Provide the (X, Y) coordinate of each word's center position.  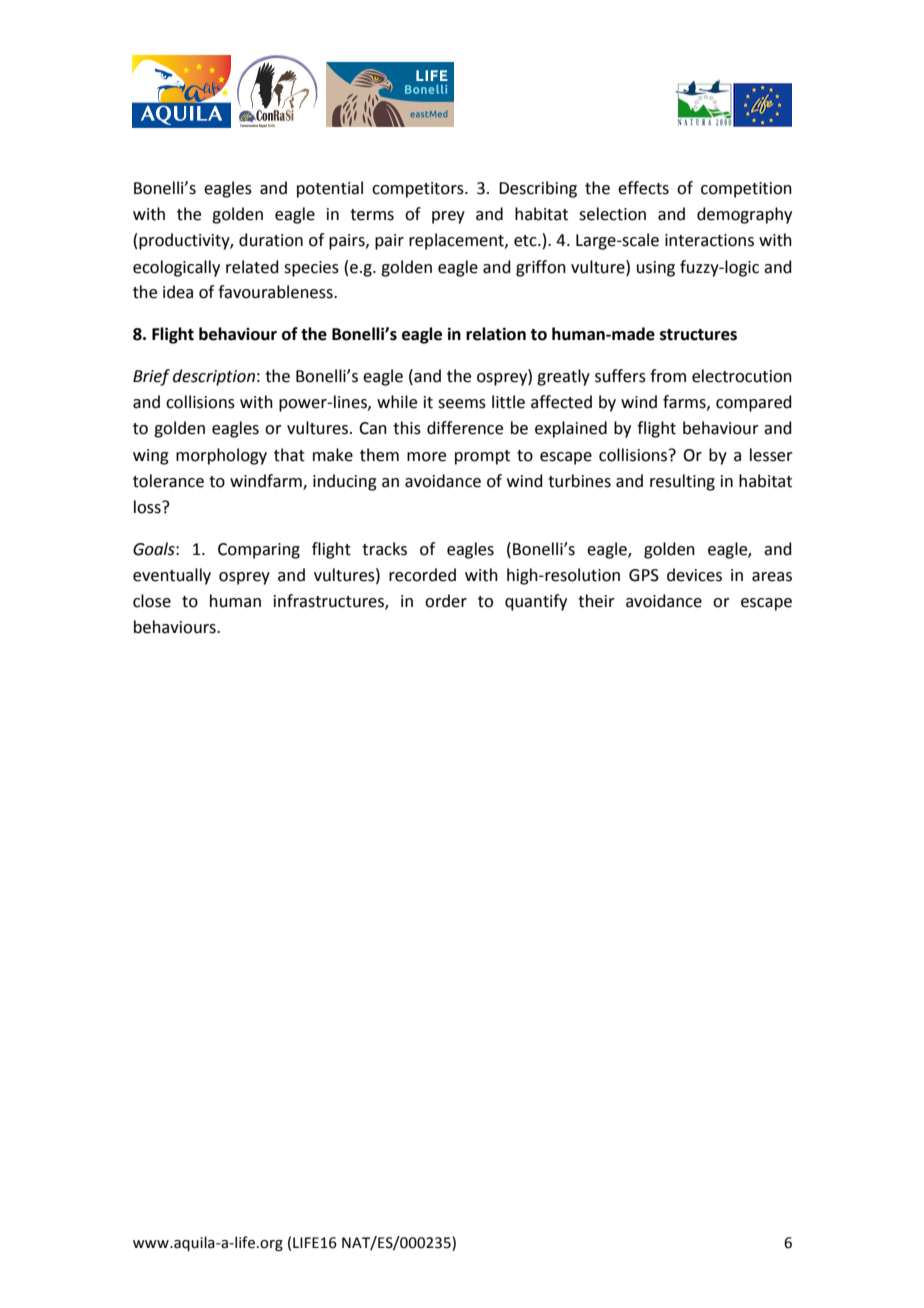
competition (746, 190)
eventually (172, 576)
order (446, 601)
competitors (419, 190)
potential (330, 189)
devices (694, 575)
